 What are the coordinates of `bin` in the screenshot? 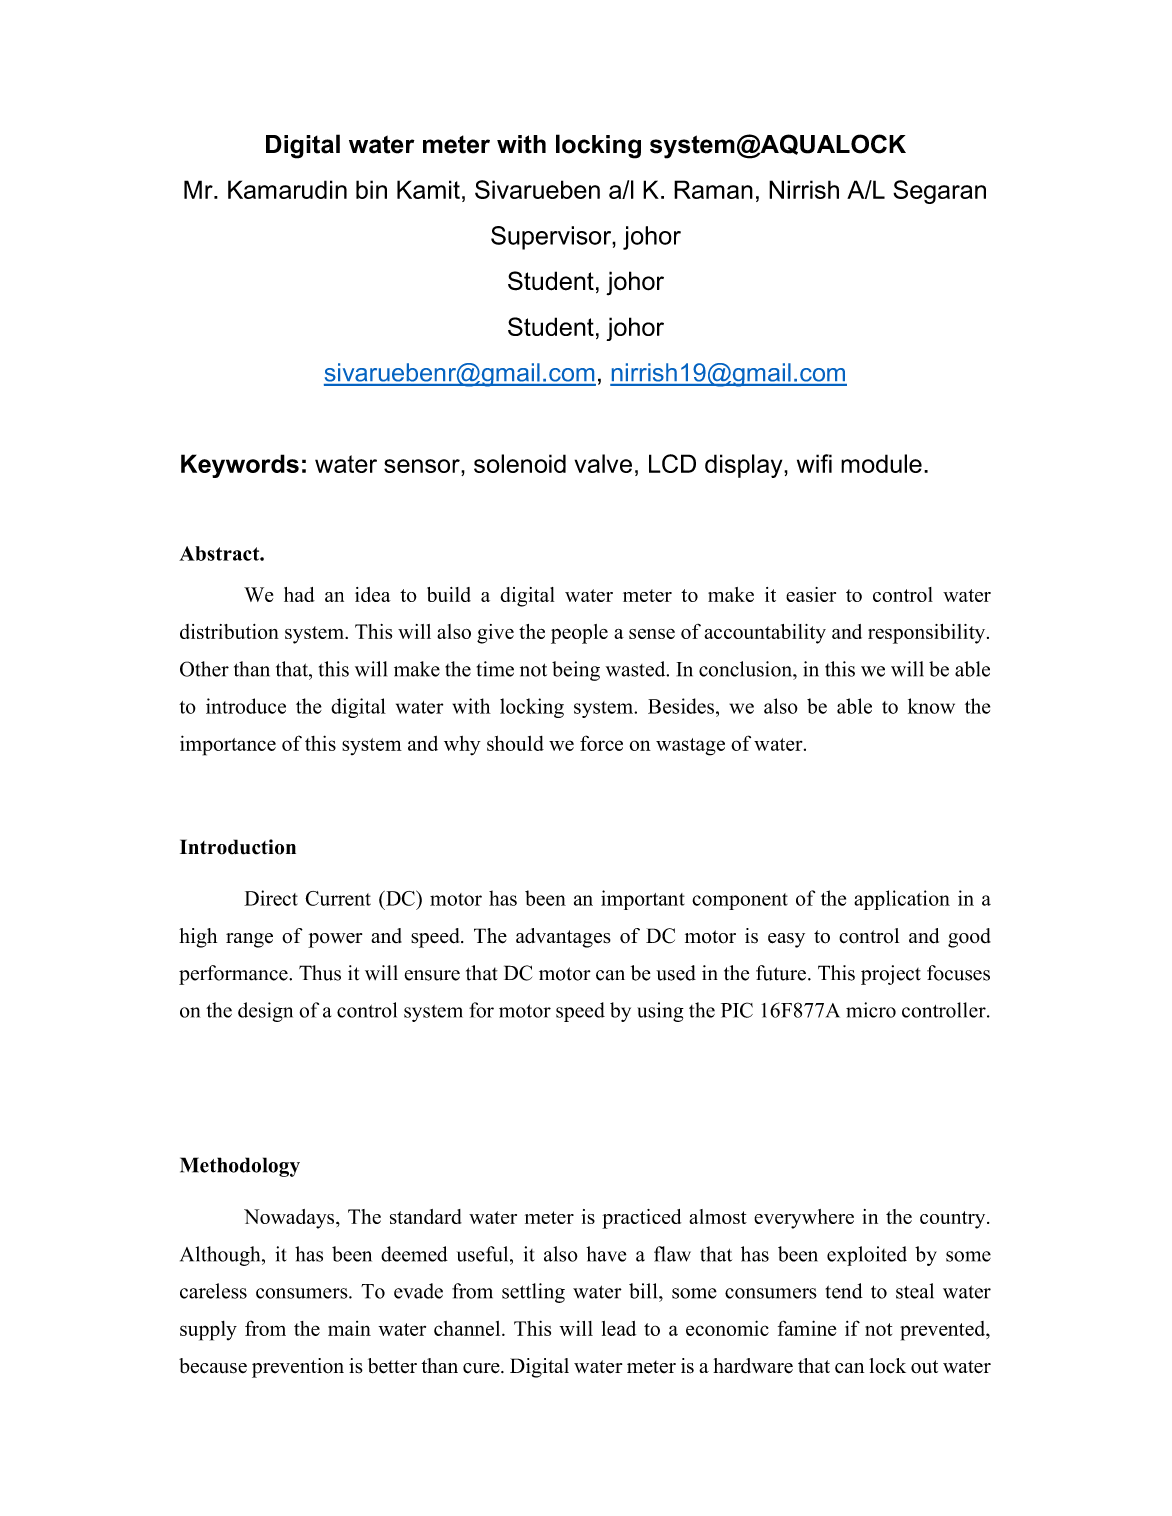 It's located at (371, 189).
